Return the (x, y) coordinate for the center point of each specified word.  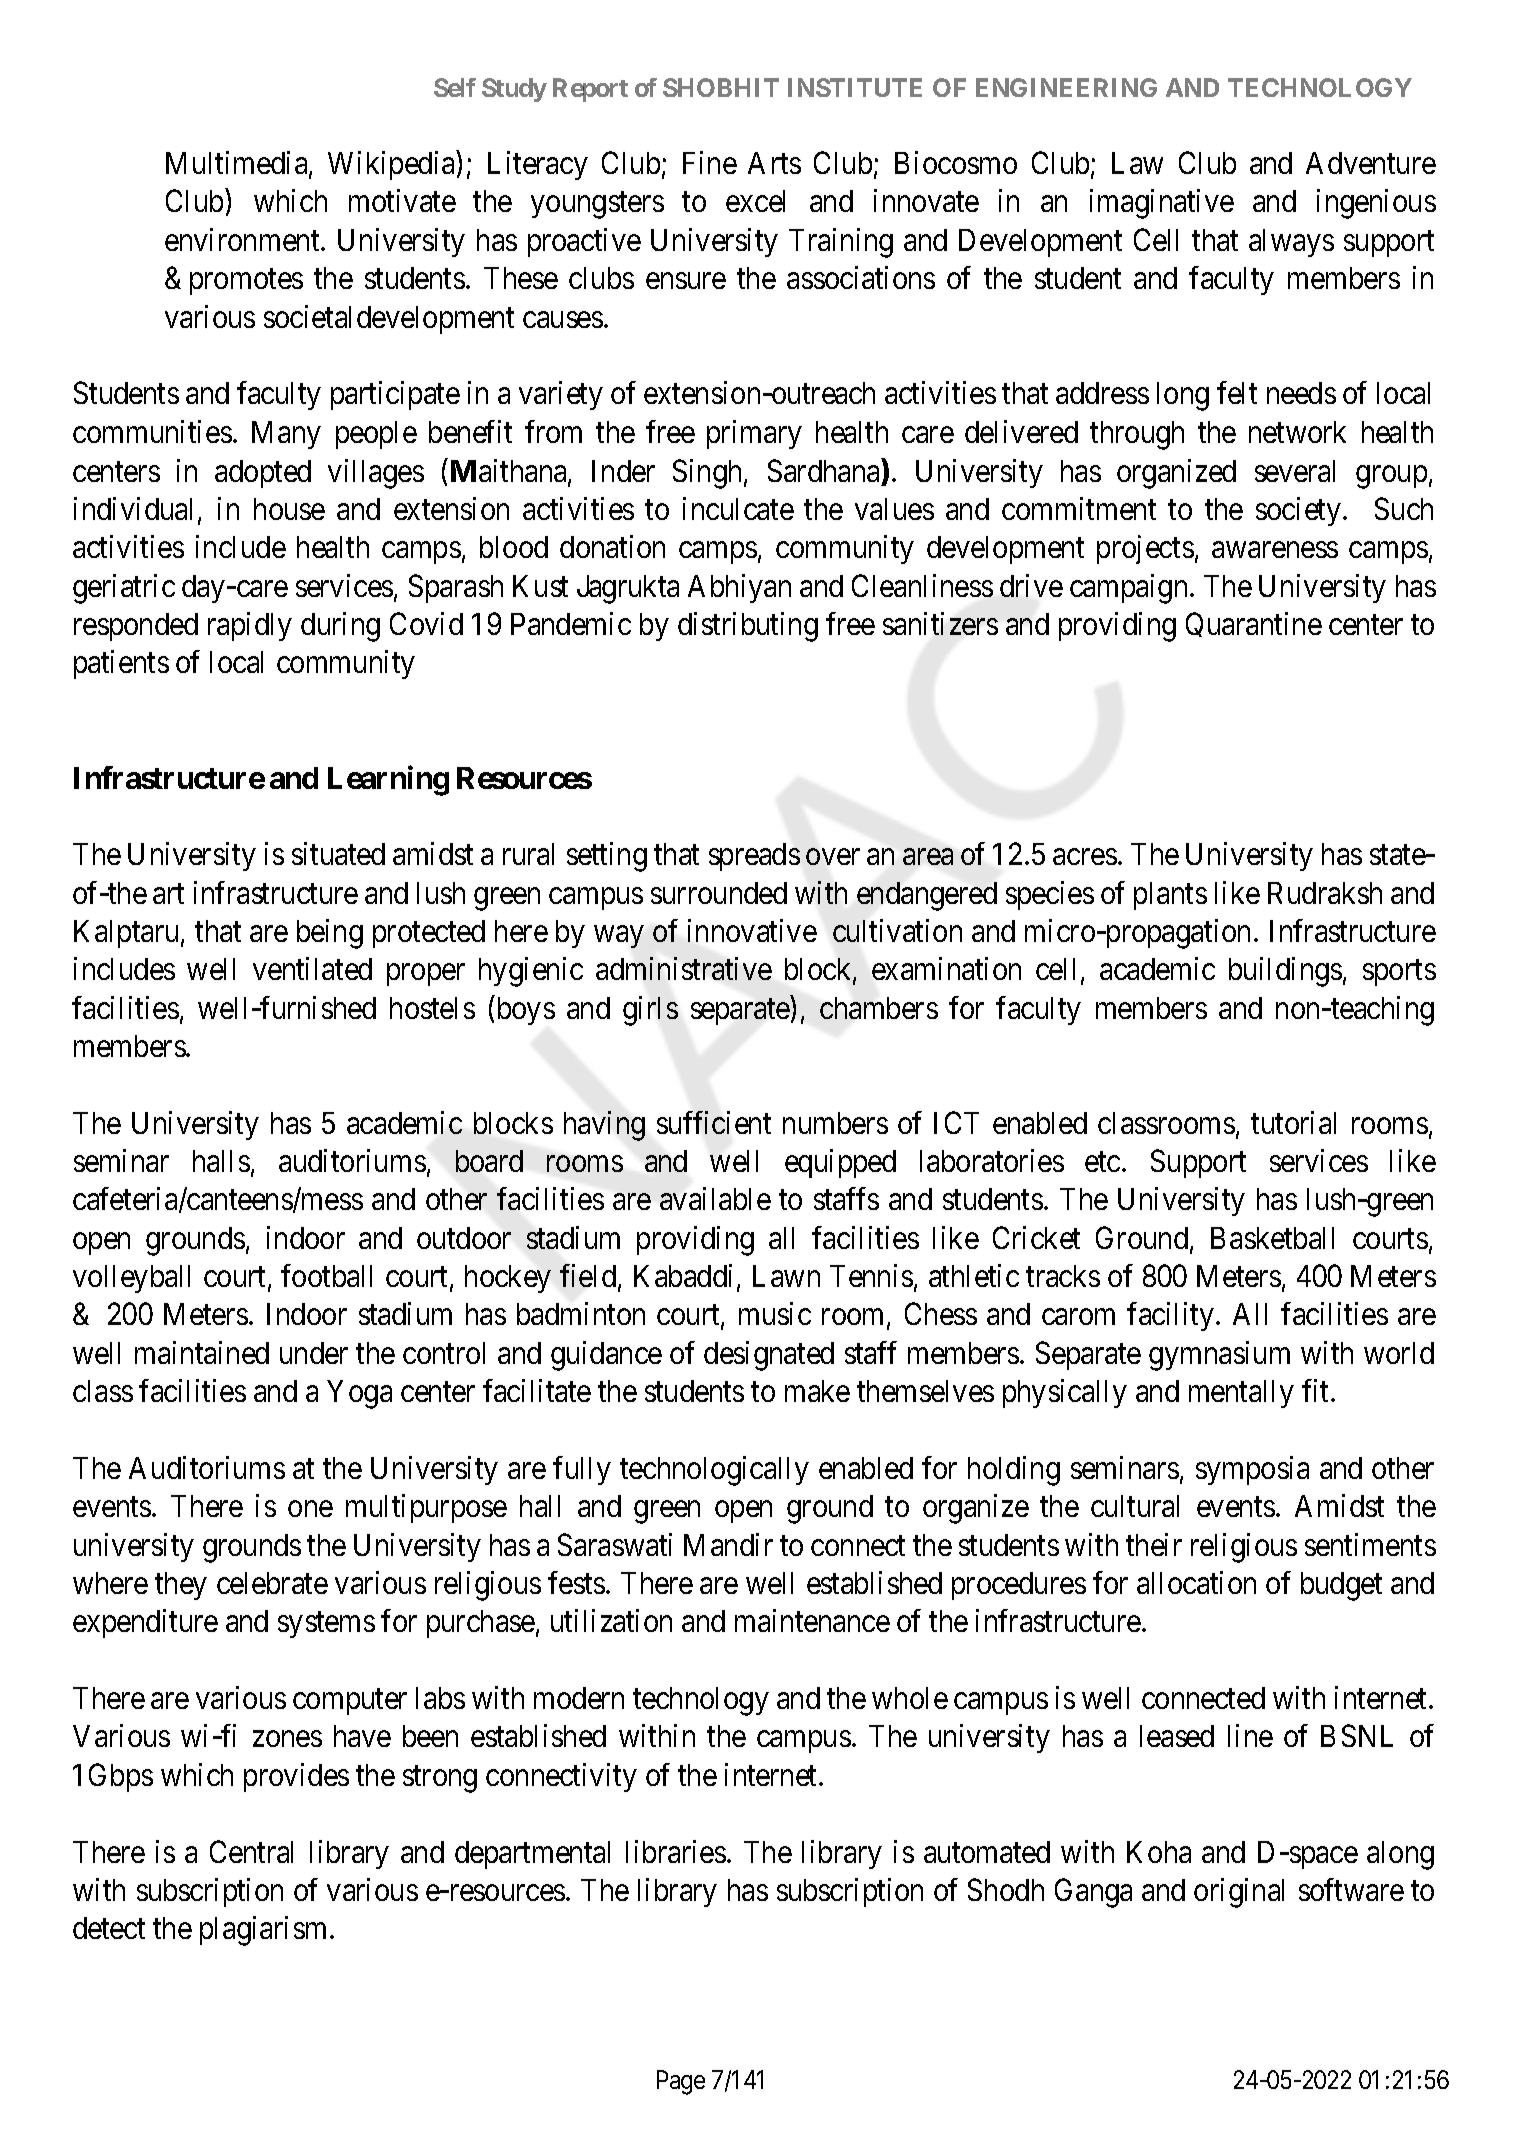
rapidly (250, 626)
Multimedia (238, 164)
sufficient (714, 1122)
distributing (748, 627)
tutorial (1293, 1122)
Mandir (728, 1544)
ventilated (312, 968)
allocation (1196, 1582)
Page (681, 2082)
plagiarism (265, 1931)
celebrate (272, 1583)
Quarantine (1254, 624)
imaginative (1162, 204)
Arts (774, 163)
